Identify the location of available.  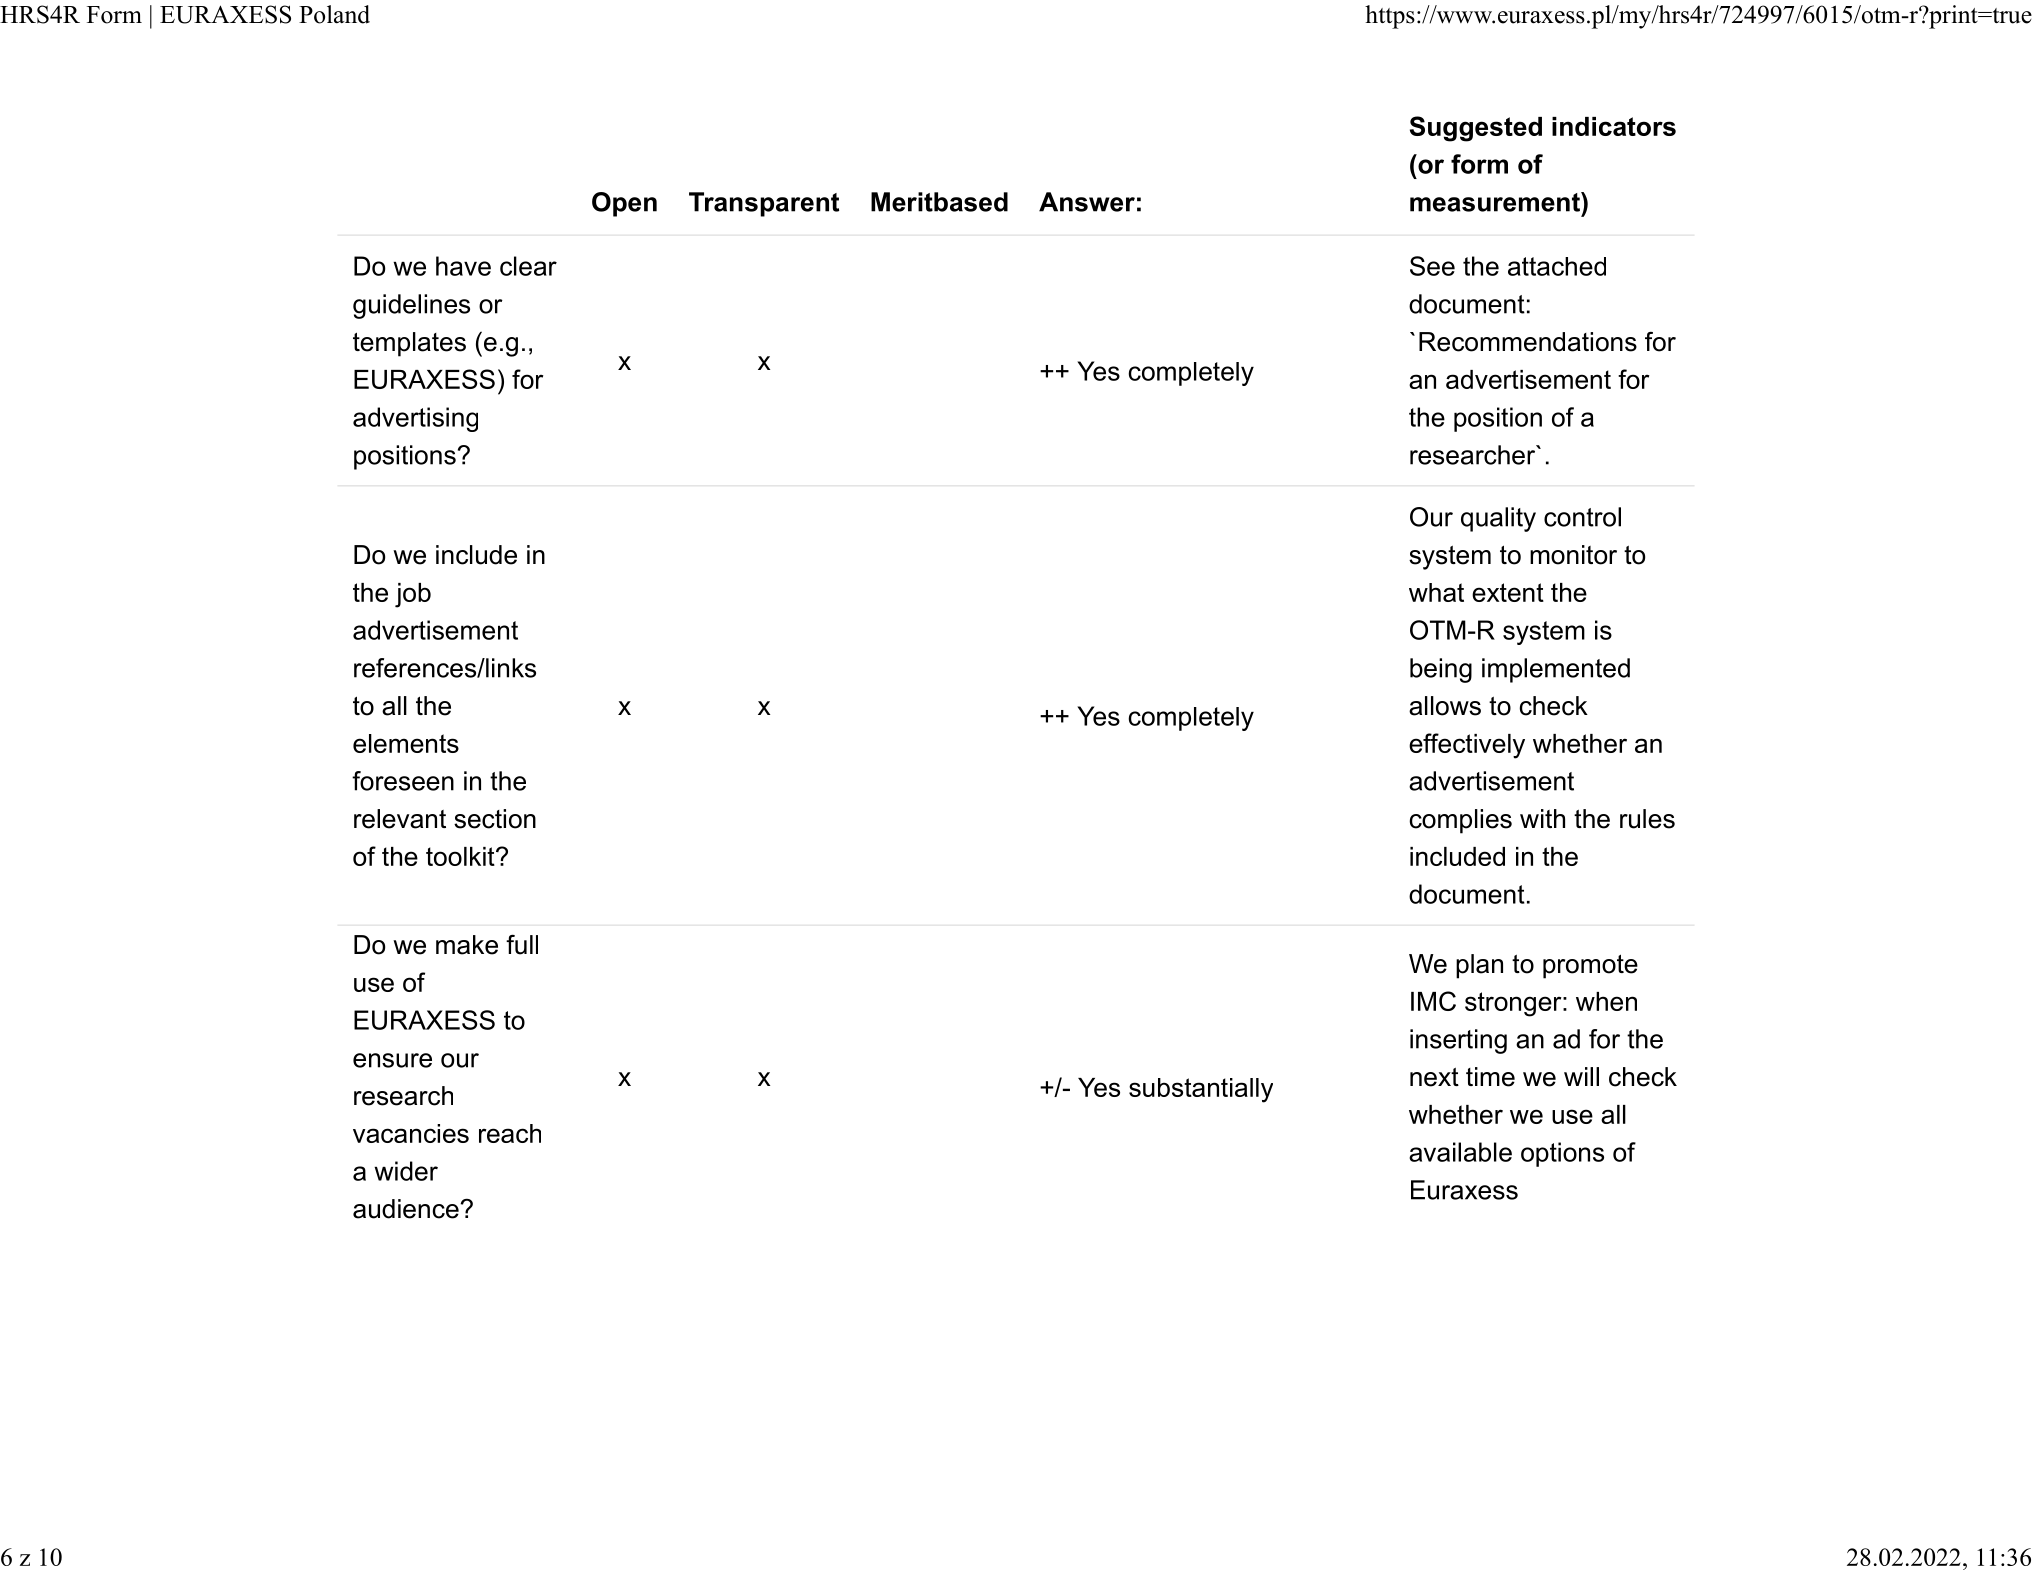
(1460, 1152).
